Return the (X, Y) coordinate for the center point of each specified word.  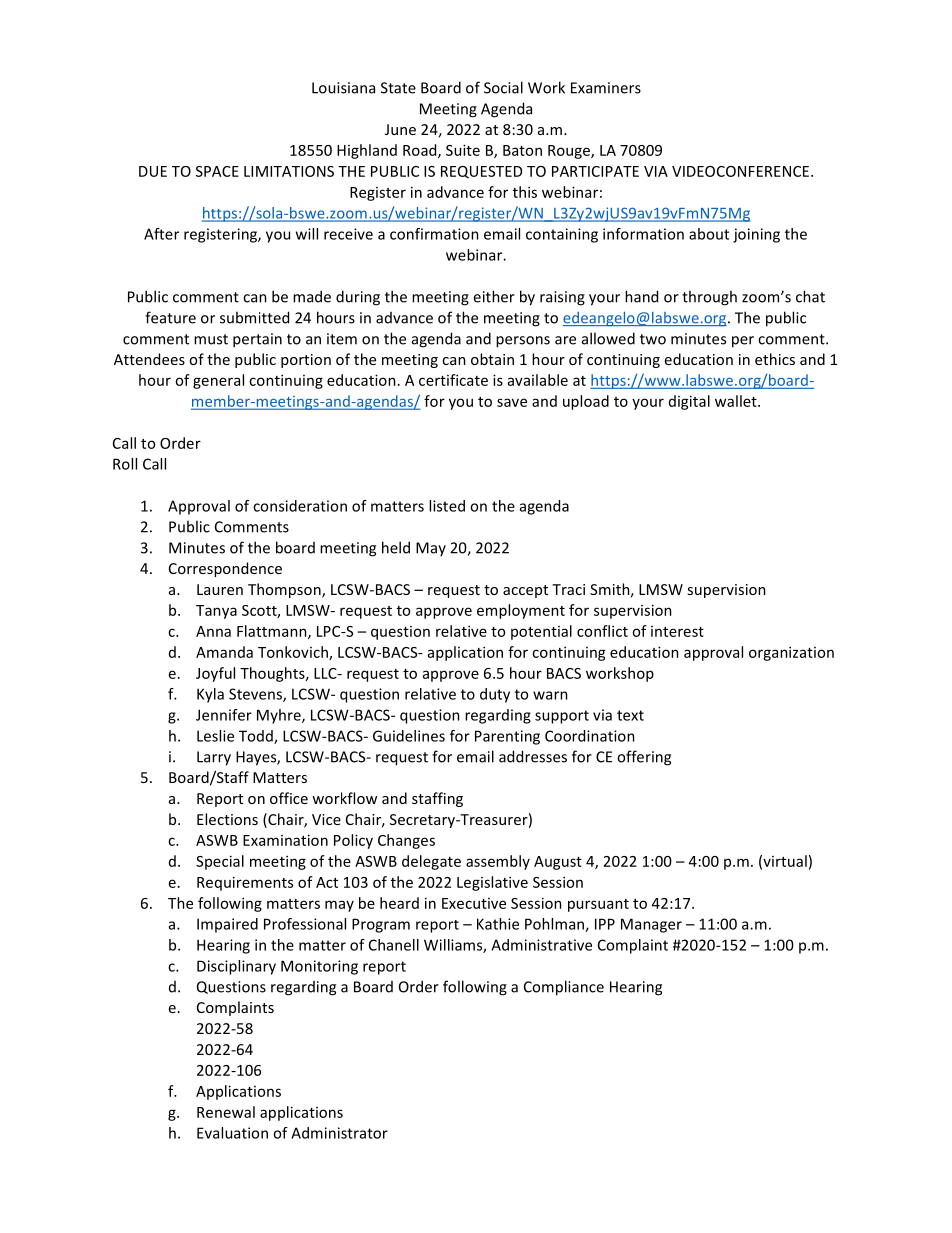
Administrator (339, 1133)
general (218, 381)
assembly (498, 862)
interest (677, 631)
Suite (463, 150)
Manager (651, 925)
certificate (453, 380)
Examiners (606, 88)
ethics (775, 359)
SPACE (217, 171)
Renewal (226, 1112)
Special (220, 862)
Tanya (216, 612)
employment (521, 611)
